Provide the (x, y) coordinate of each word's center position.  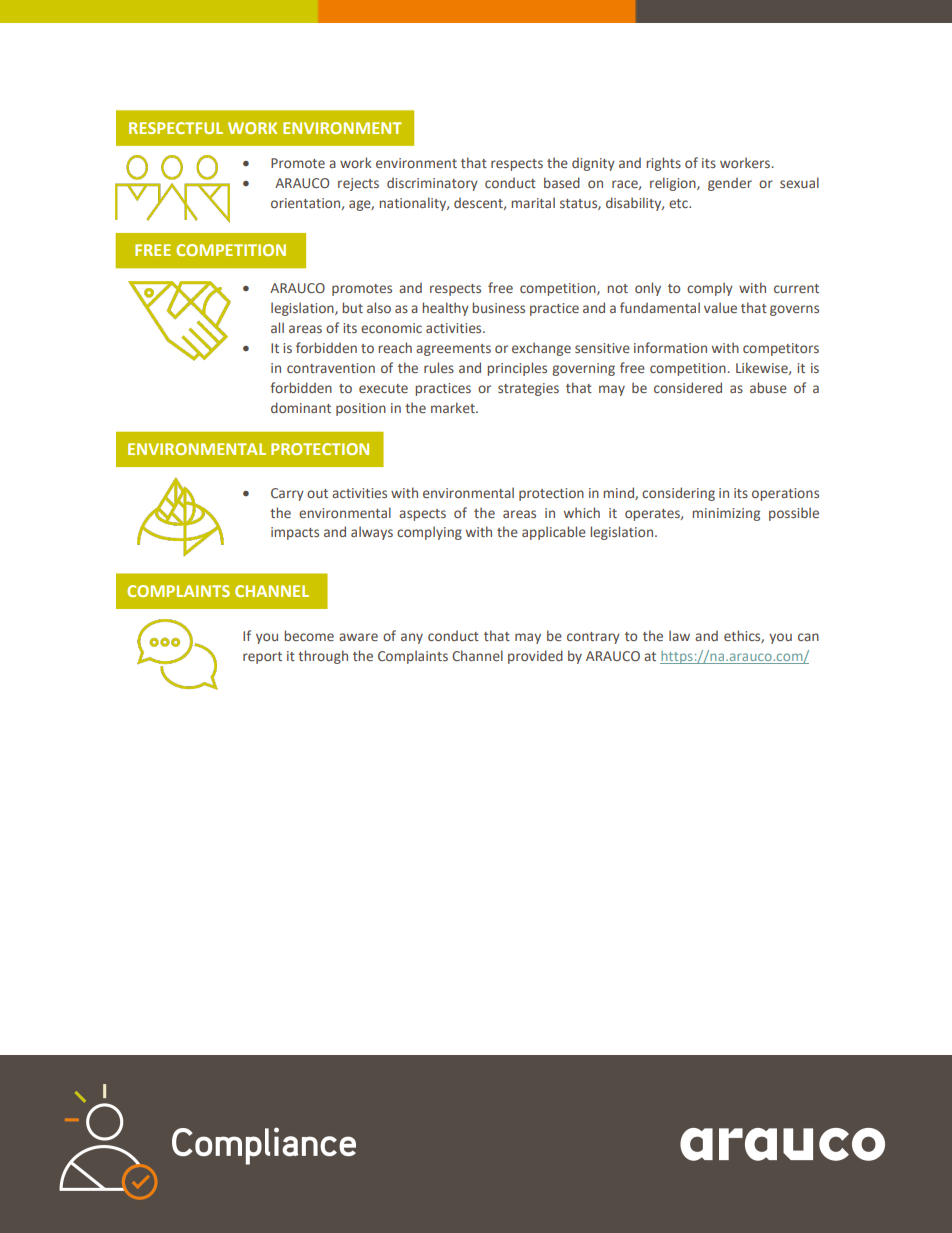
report (262, 658)
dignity (593, 164)
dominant (301, 407)
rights (663, 164)
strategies (528, 389)
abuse (768, 387)
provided (535, 657)
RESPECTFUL (176, 128)
